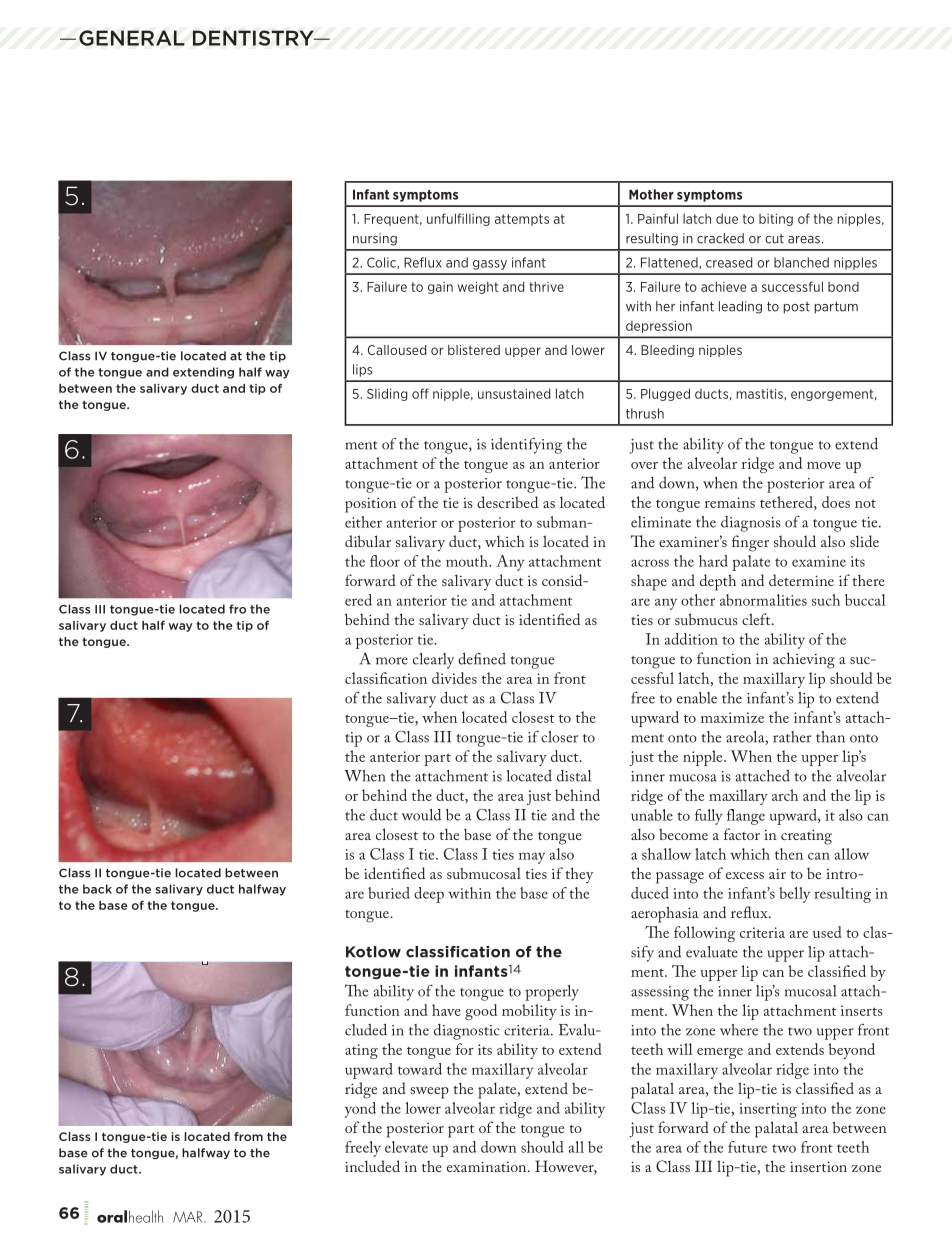  Describe the element at coordinates (248, 1136) in the page. I see `from` at that location.
